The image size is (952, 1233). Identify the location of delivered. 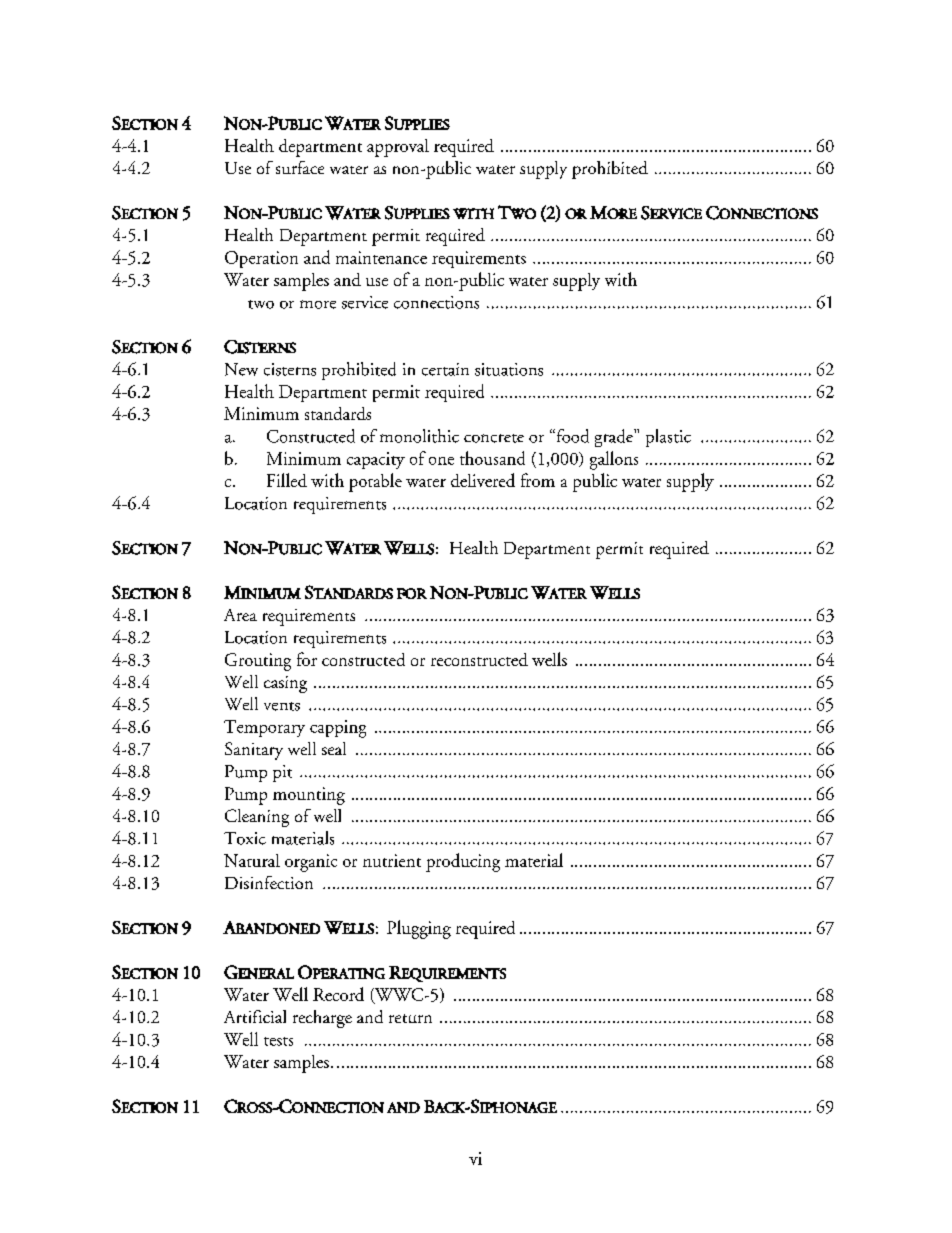
(483, 480).
